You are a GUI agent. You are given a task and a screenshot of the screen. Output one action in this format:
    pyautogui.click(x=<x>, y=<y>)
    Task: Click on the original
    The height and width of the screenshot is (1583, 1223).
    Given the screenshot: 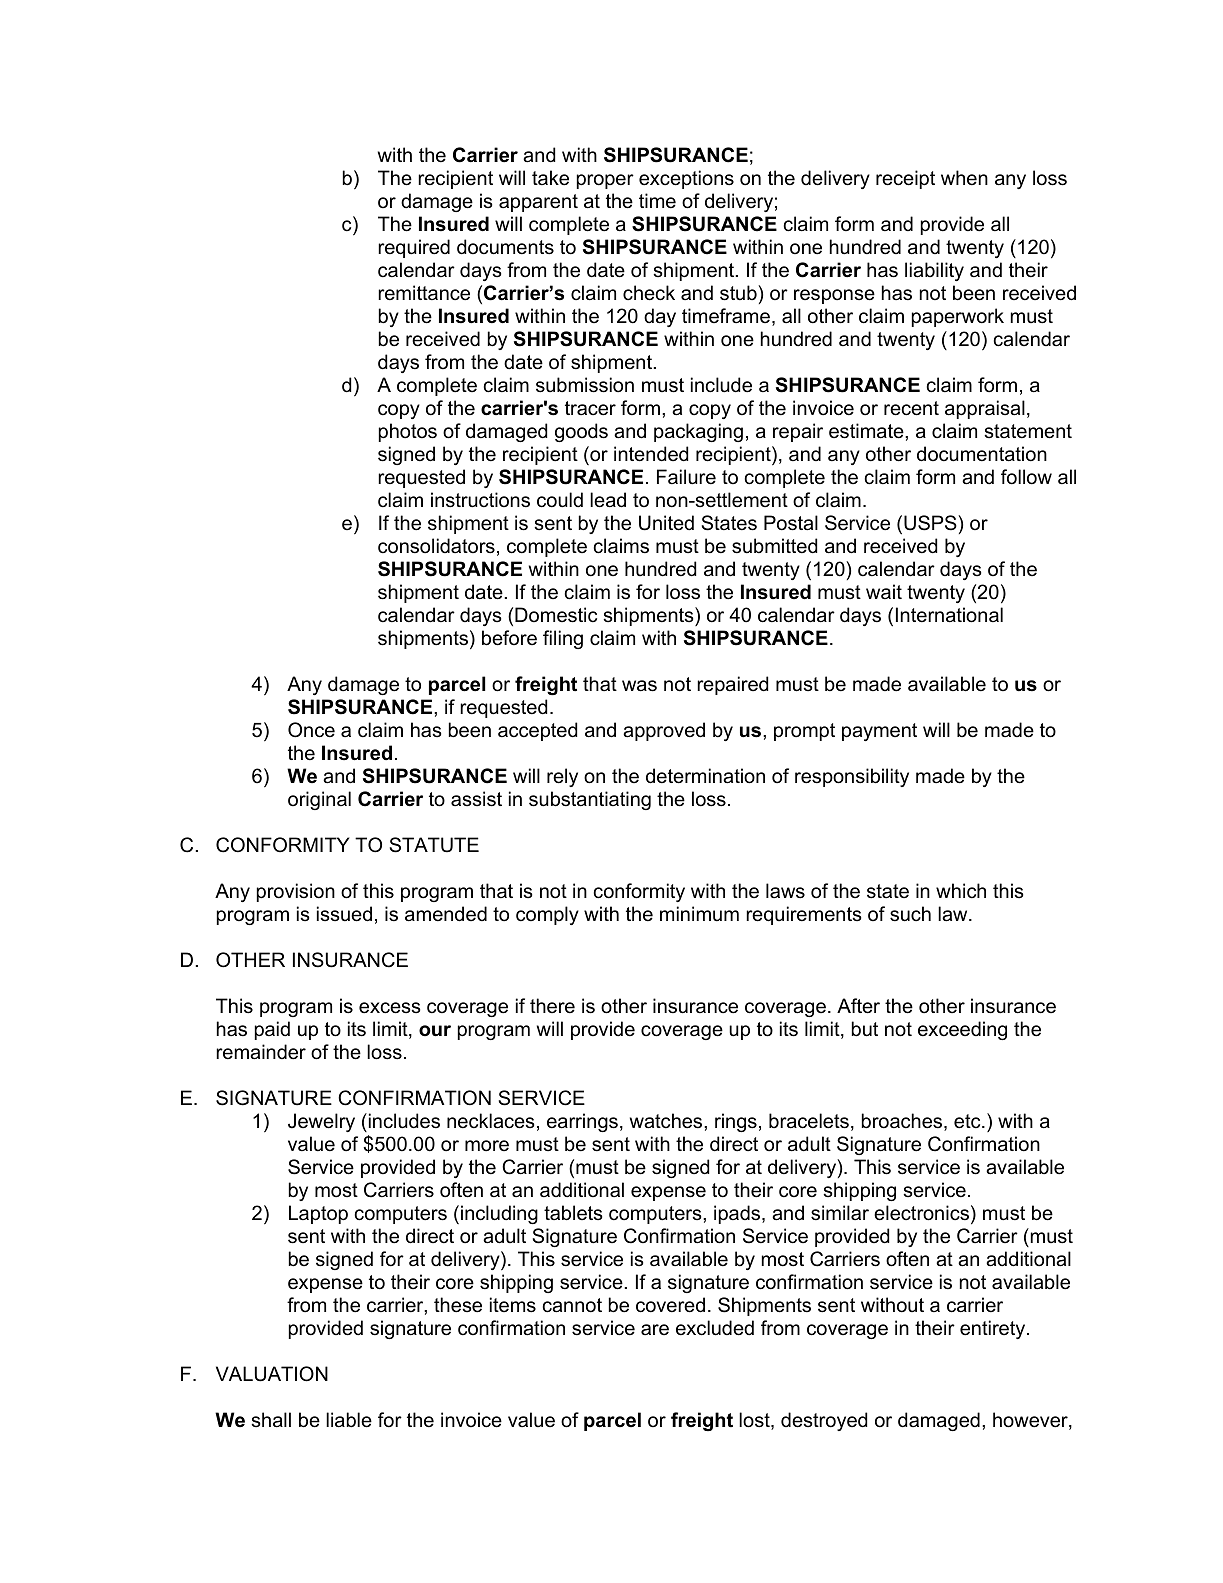 What is the action you would take?
    pyautogui.click(x=319, y=800)
